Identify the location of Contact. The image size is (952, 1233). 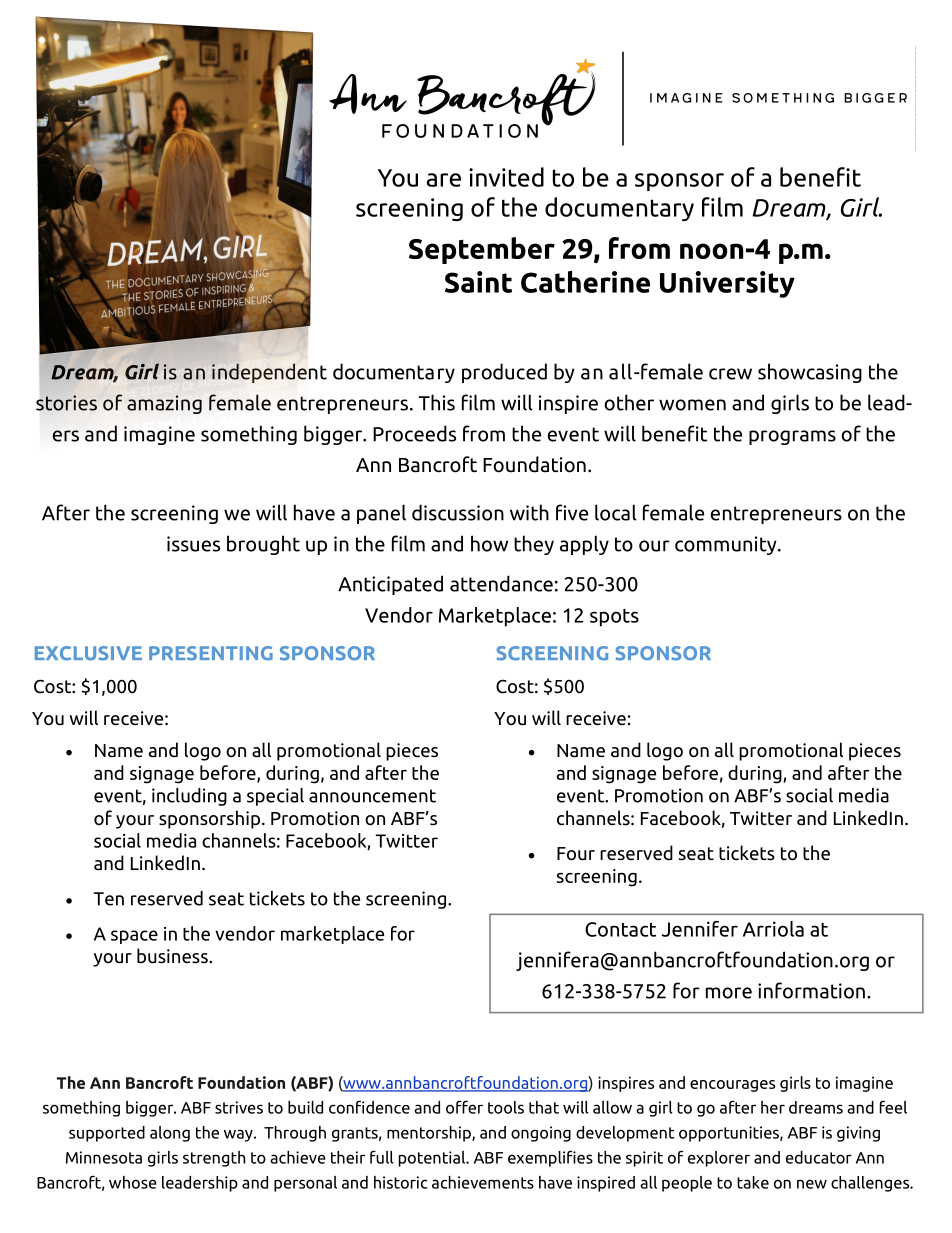
(620, 929).
